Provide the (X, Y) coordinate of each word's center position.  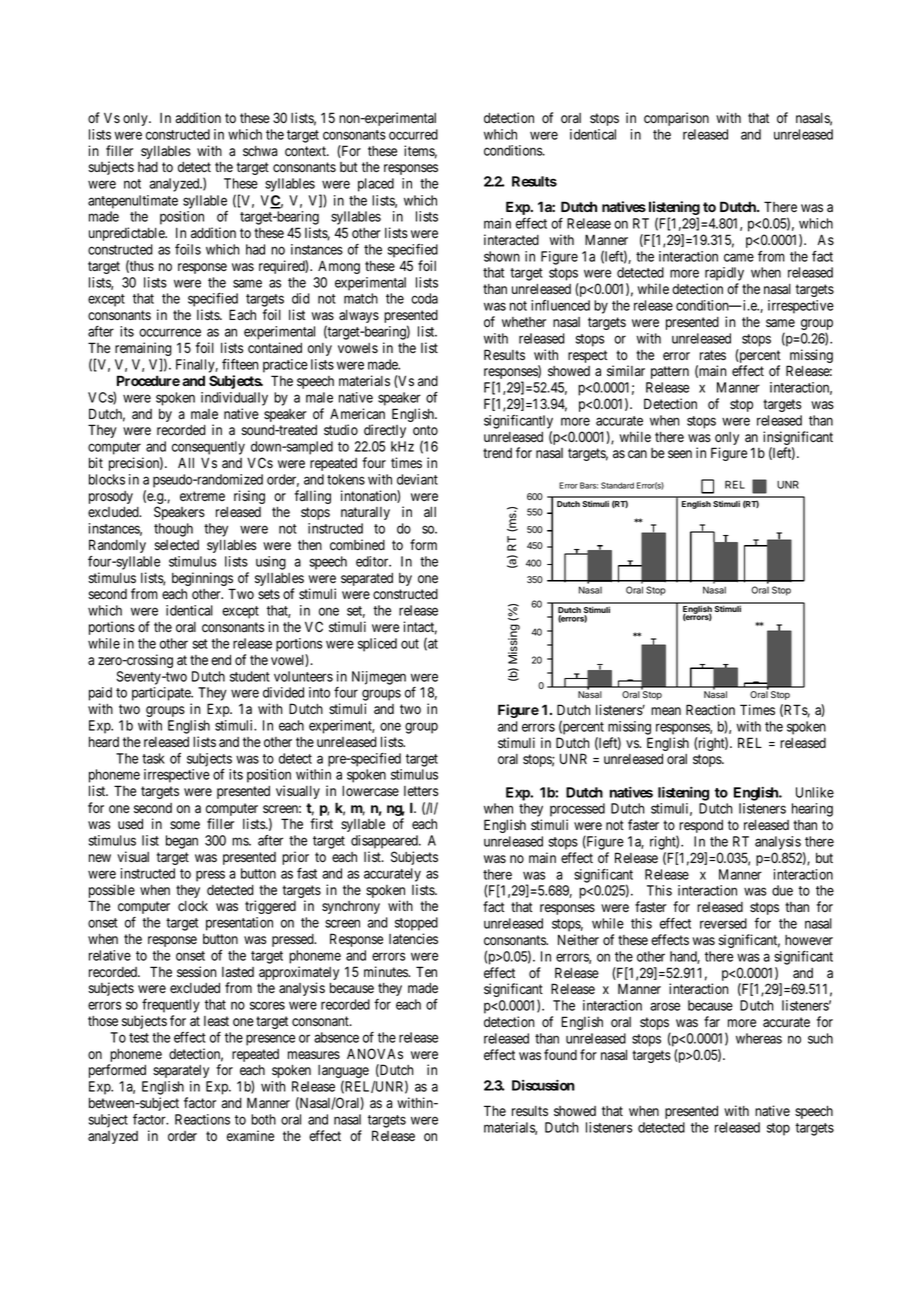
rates (713, 355)
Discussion (543, 1085)
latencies (413, 939)
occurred (413, 134)
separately (181, 1071)
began (182, 842)
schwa (260, 151)
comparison (676, 119)
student (250, 676)
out (410, 644)
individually (234, 399)
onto (425, 430)
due (782, 890)
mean (666, 711)
